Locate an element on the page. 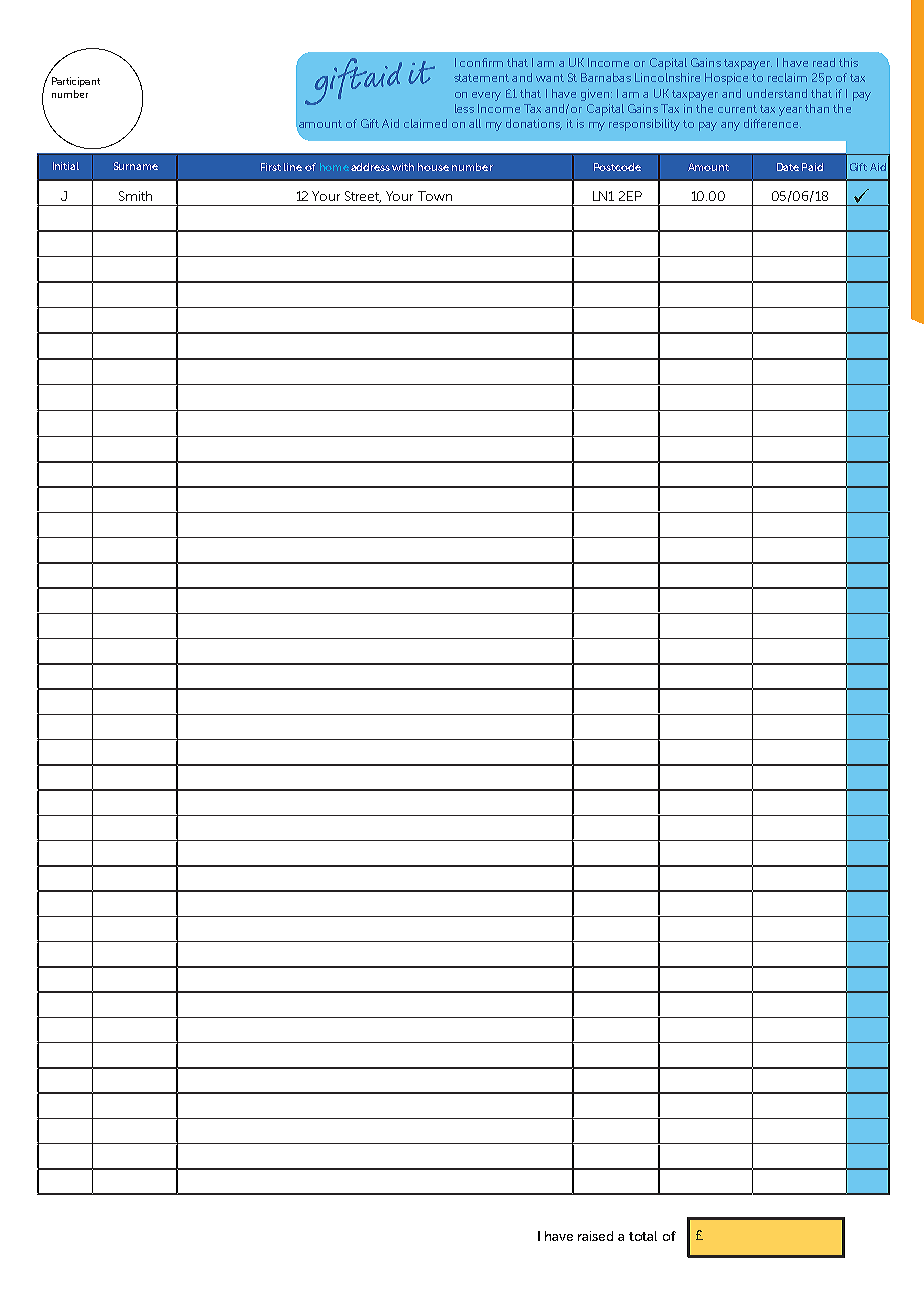 This document has width=924, height=1297. Participant is located at coordinates (76, 82).
